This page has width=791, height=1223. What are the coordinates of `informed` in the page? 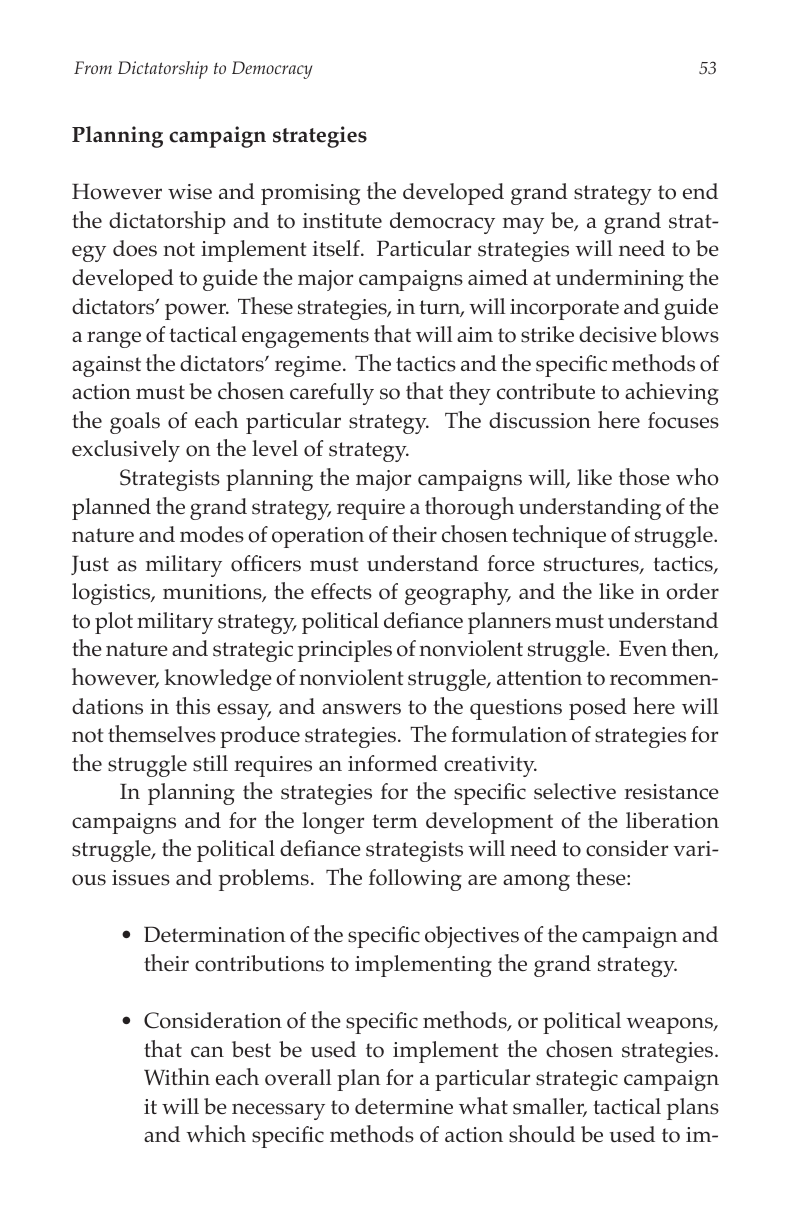 It's located at (393, 763).
